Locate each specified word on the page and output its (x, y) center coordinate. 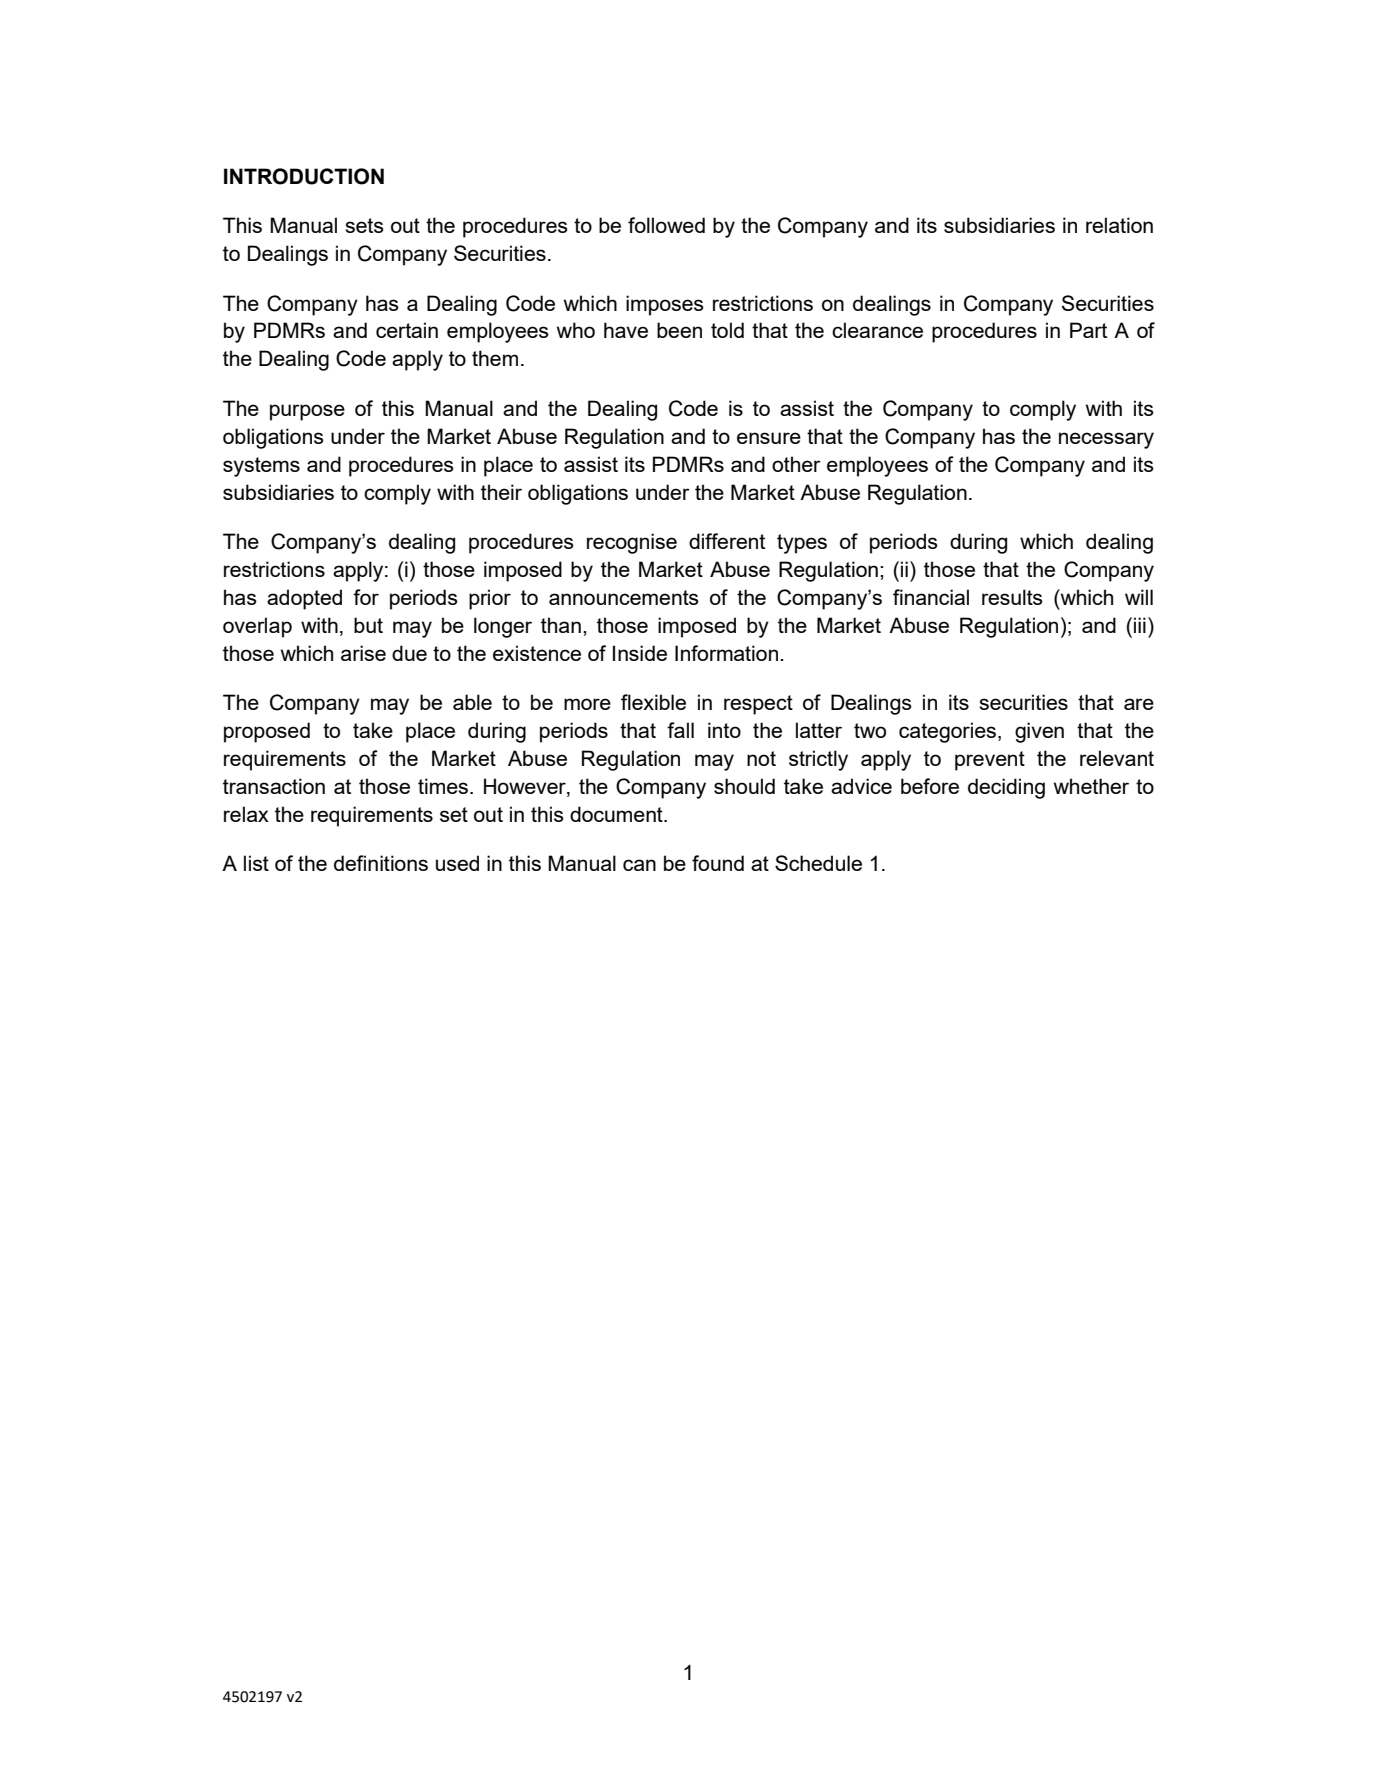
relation (1119, 225)
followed (666, 225)
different (727, 541)
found (718, 863)
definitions (381, 863)
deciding (1006, 788)
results (1012, 597)
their (501, 492)
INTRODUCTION (304, 176)
